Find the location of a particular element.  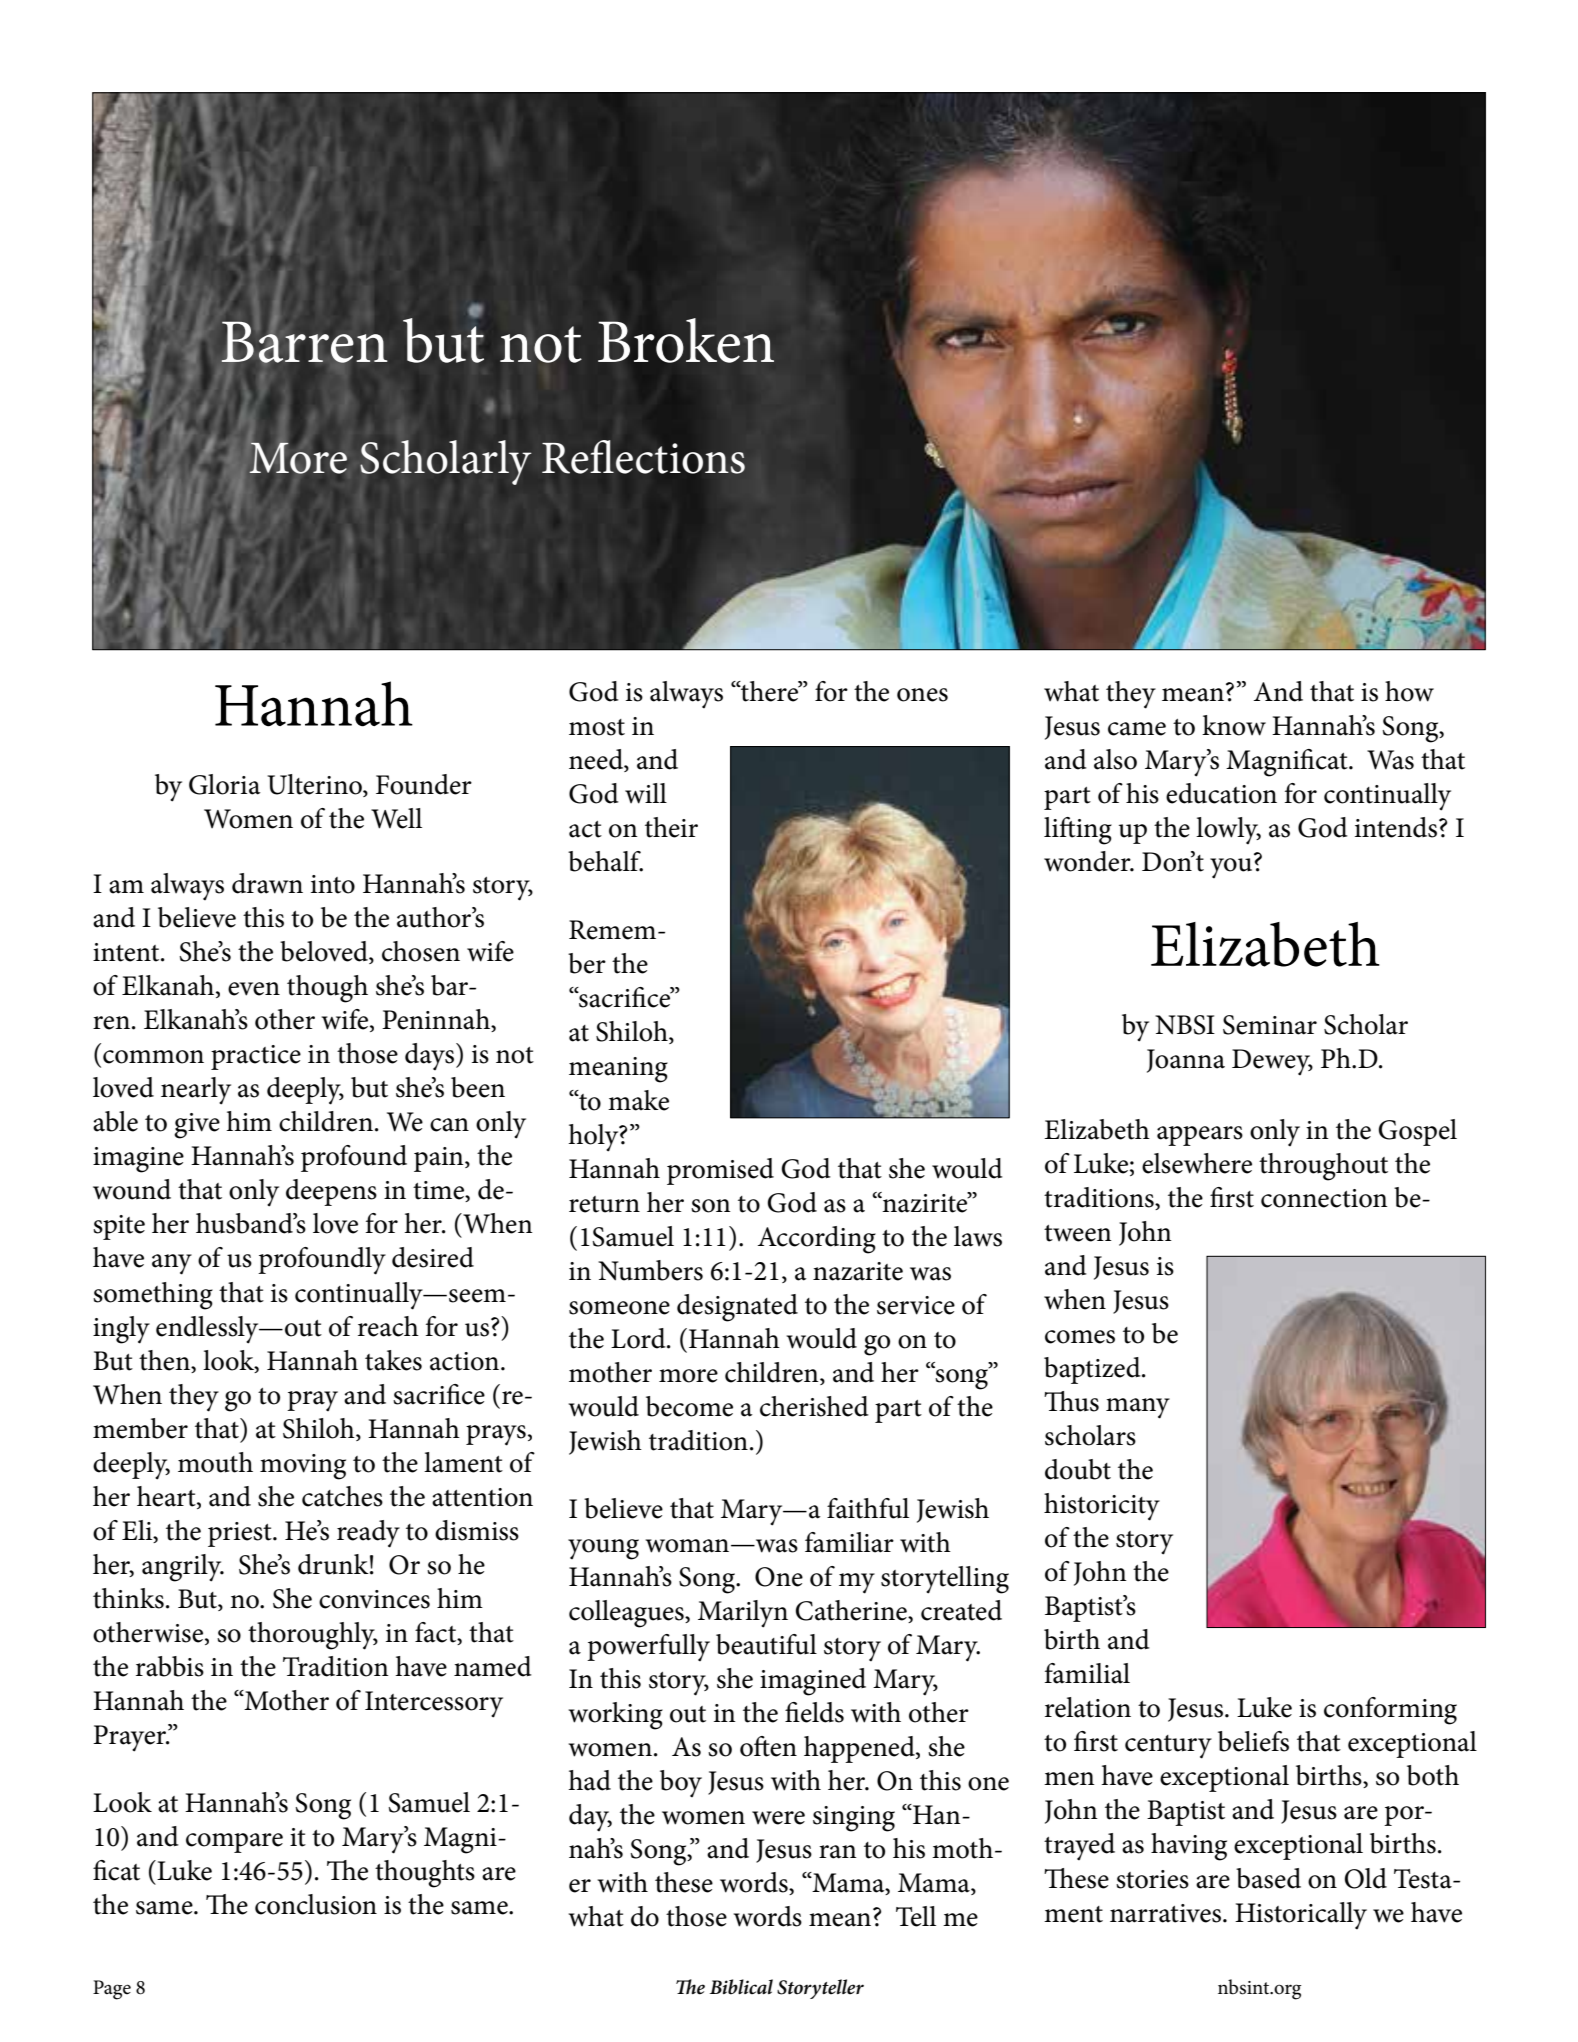

Biblical is located at coordinates (741, 1987).
